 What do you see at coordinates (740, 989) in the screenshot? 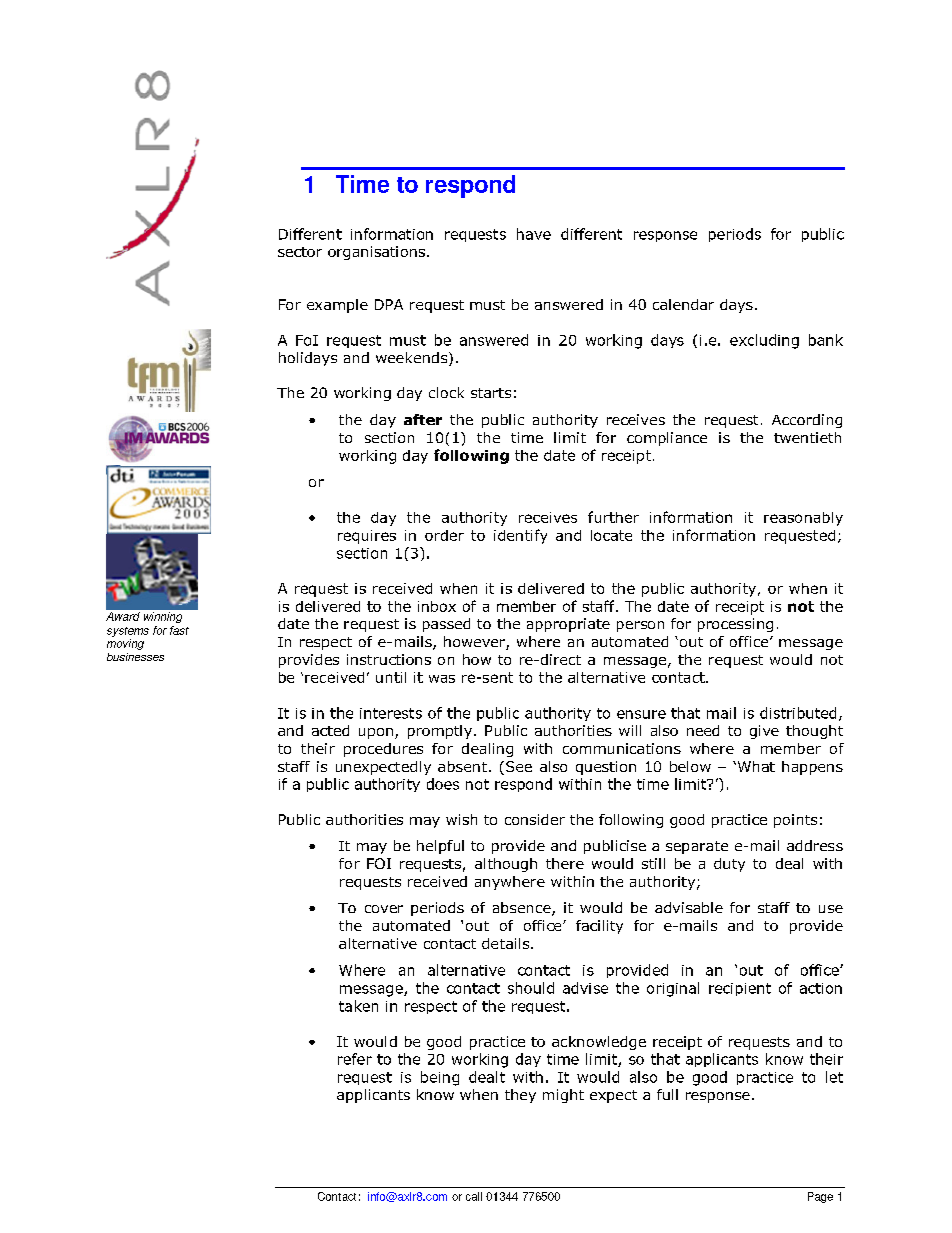
I see `recipient` at bounding box center [740, 989].
